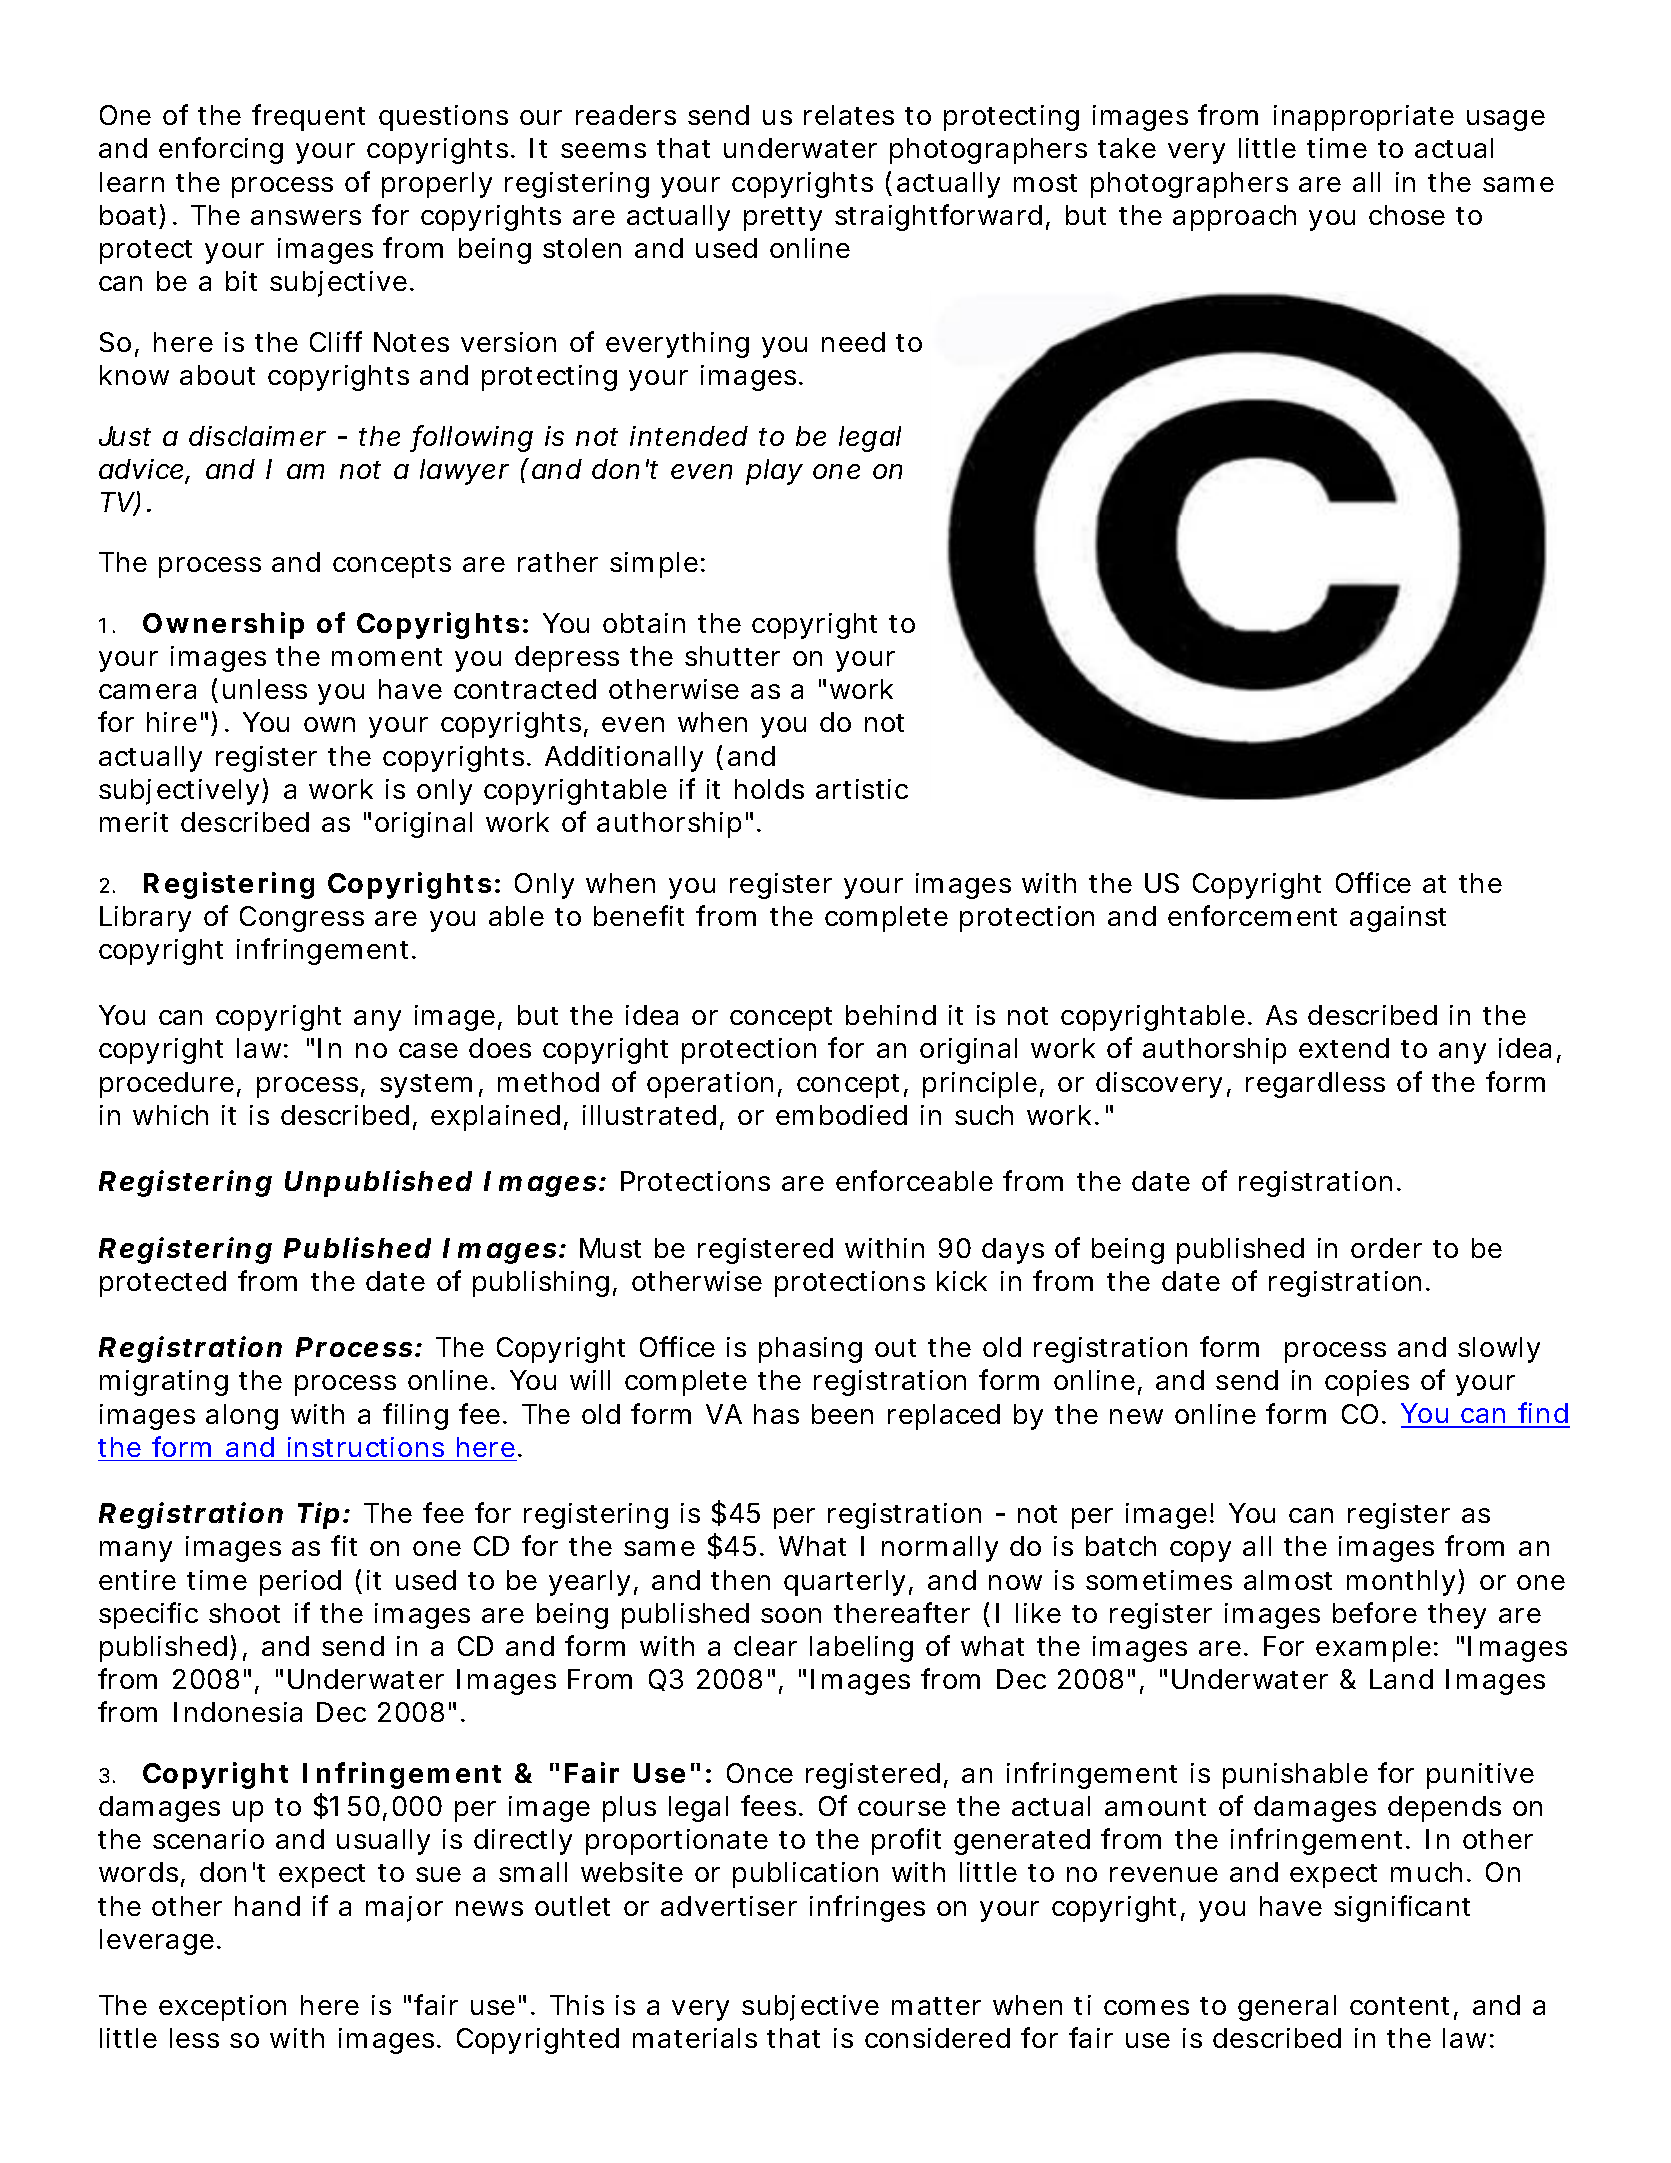 This document has width=1671, height=2163. I want to click on answers, so click(306, 217).
